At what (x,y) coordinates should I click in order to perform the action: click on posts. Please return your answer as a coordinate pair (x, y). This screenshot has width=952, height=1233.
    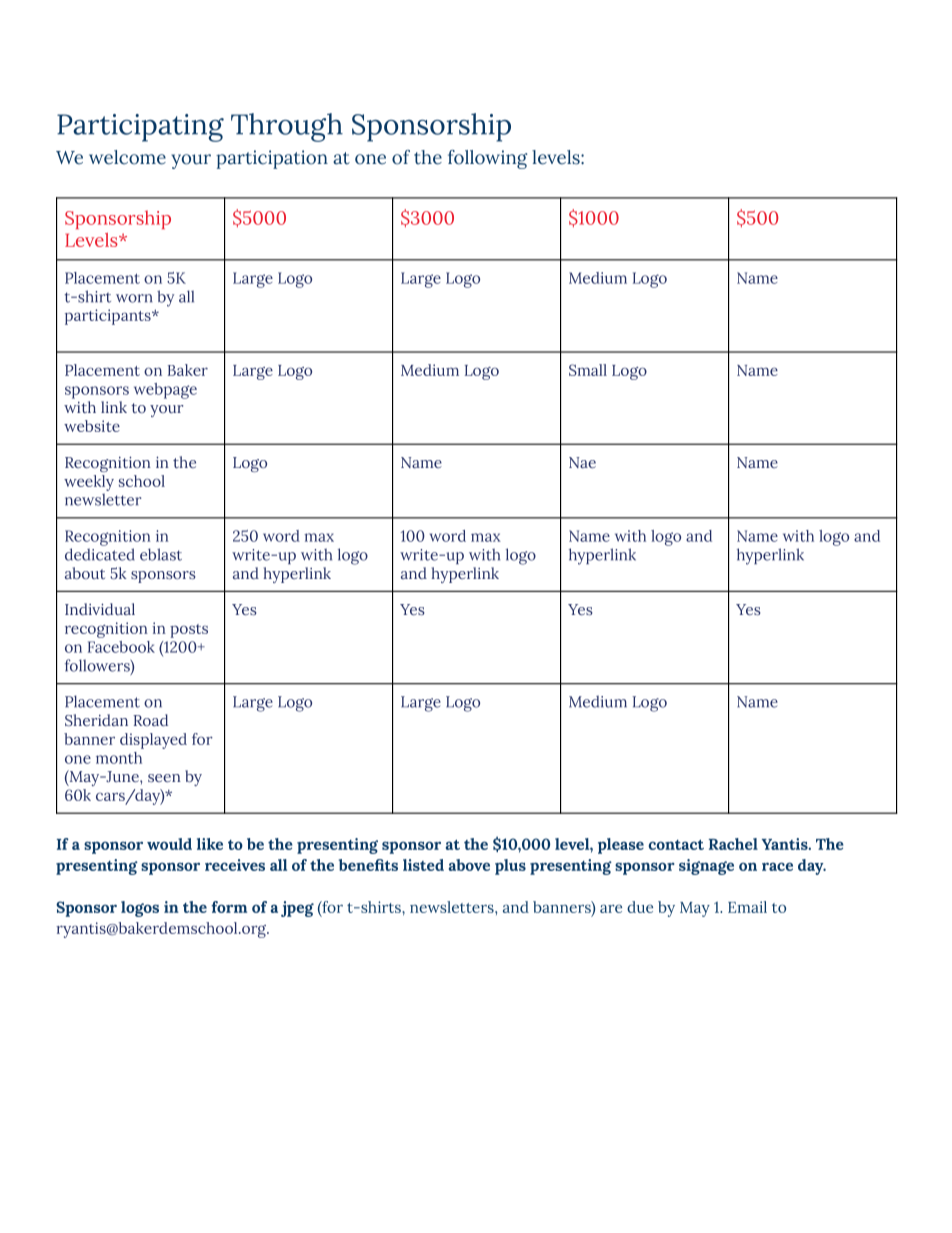
    Looking at the image, I should click on (189, 631).
